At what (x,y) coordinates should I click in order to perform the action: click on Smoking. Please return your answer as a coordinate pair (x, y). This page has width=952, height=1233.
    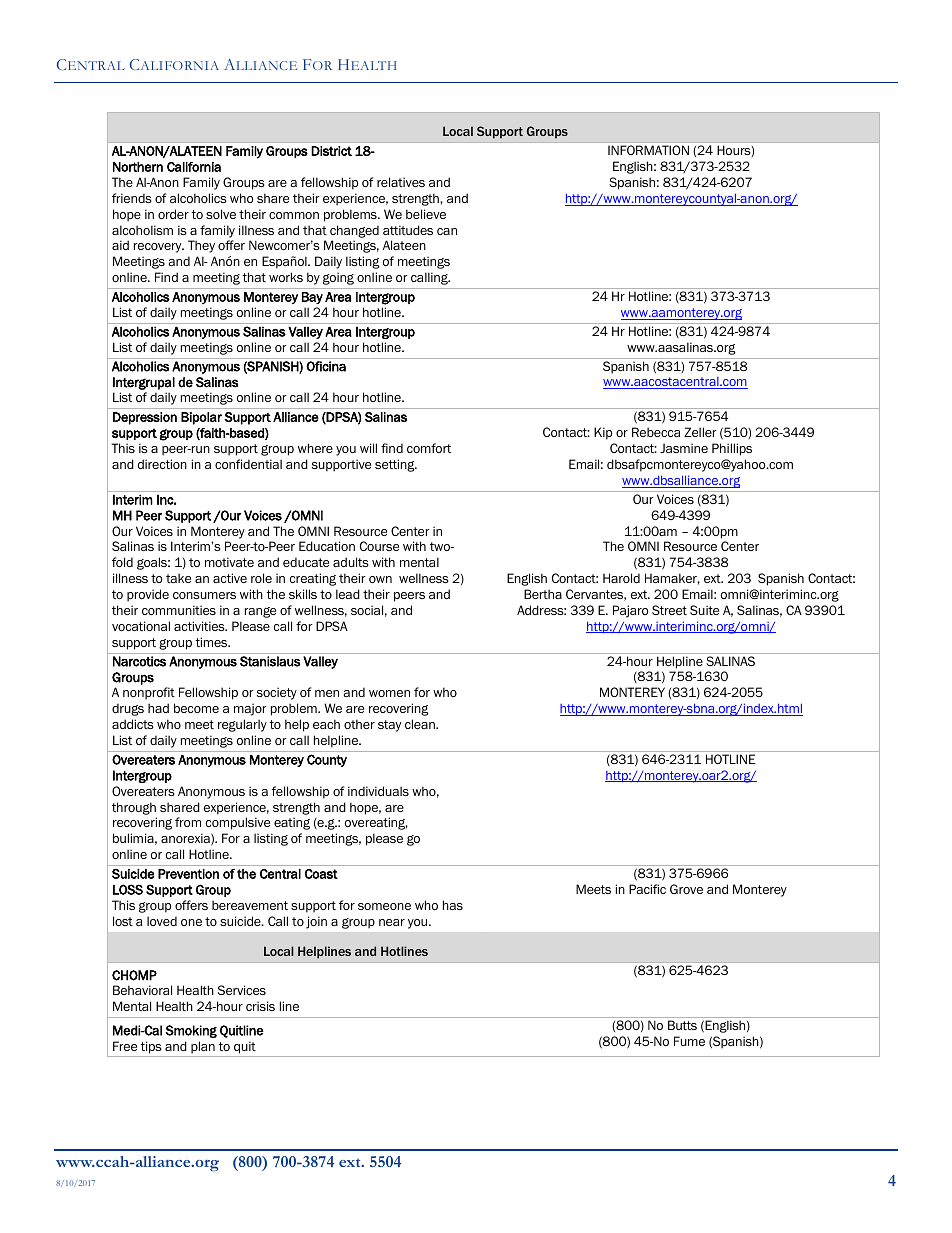
    Looking at the image, I should click on (191, 1031).
